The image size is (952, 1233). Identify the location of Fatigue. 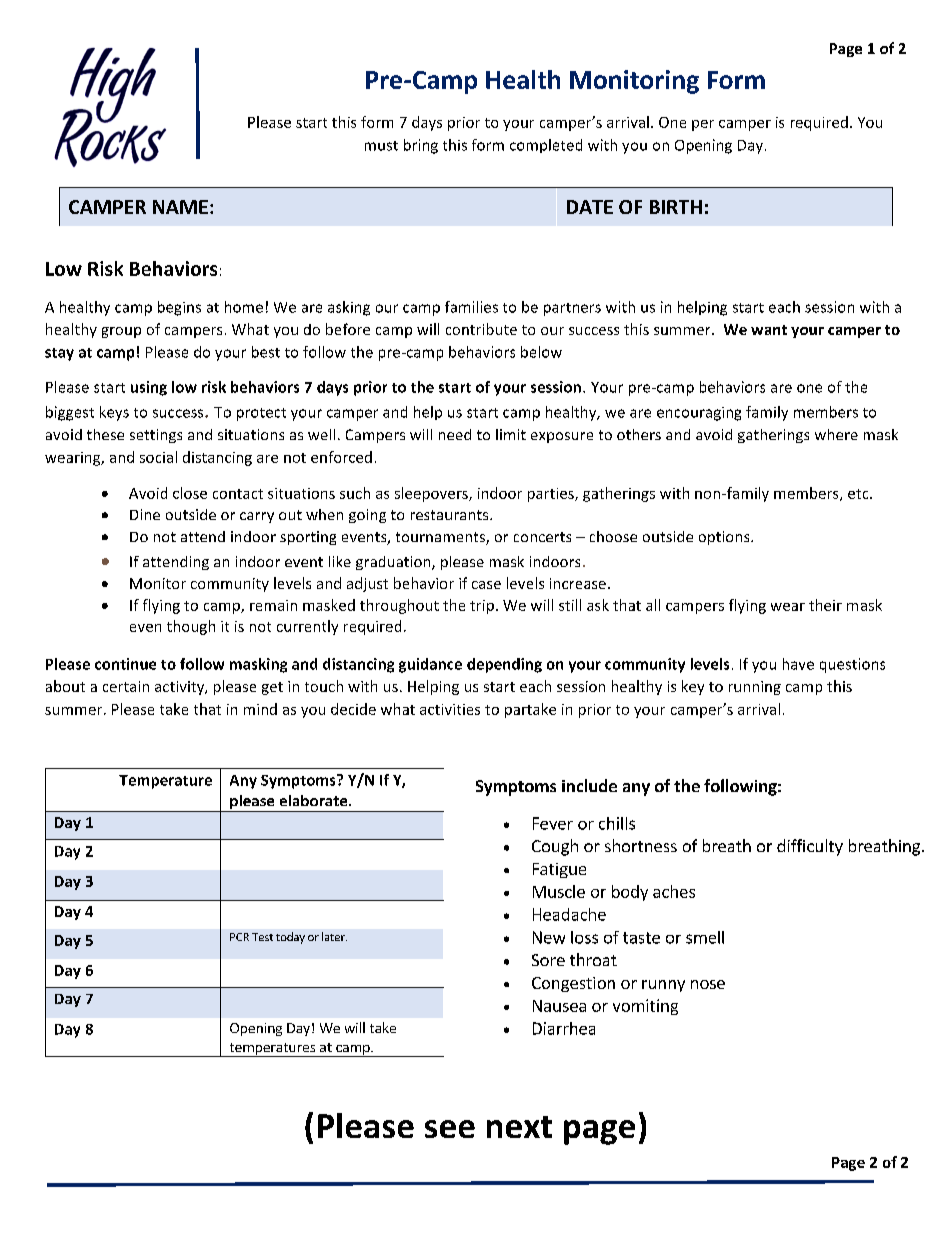
(559, 870).
